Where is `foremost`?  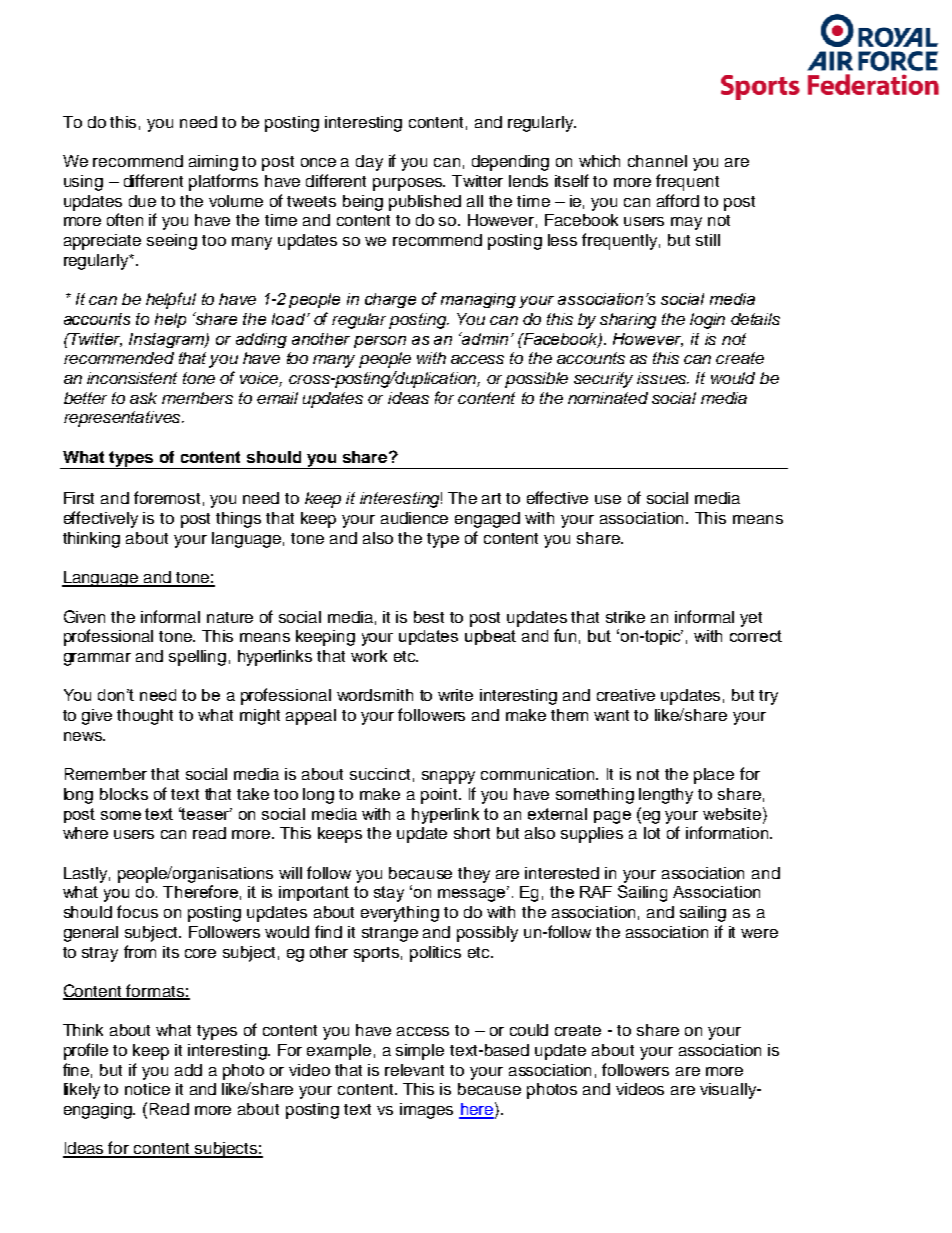 foremost is located at coordinates (167, 497).
